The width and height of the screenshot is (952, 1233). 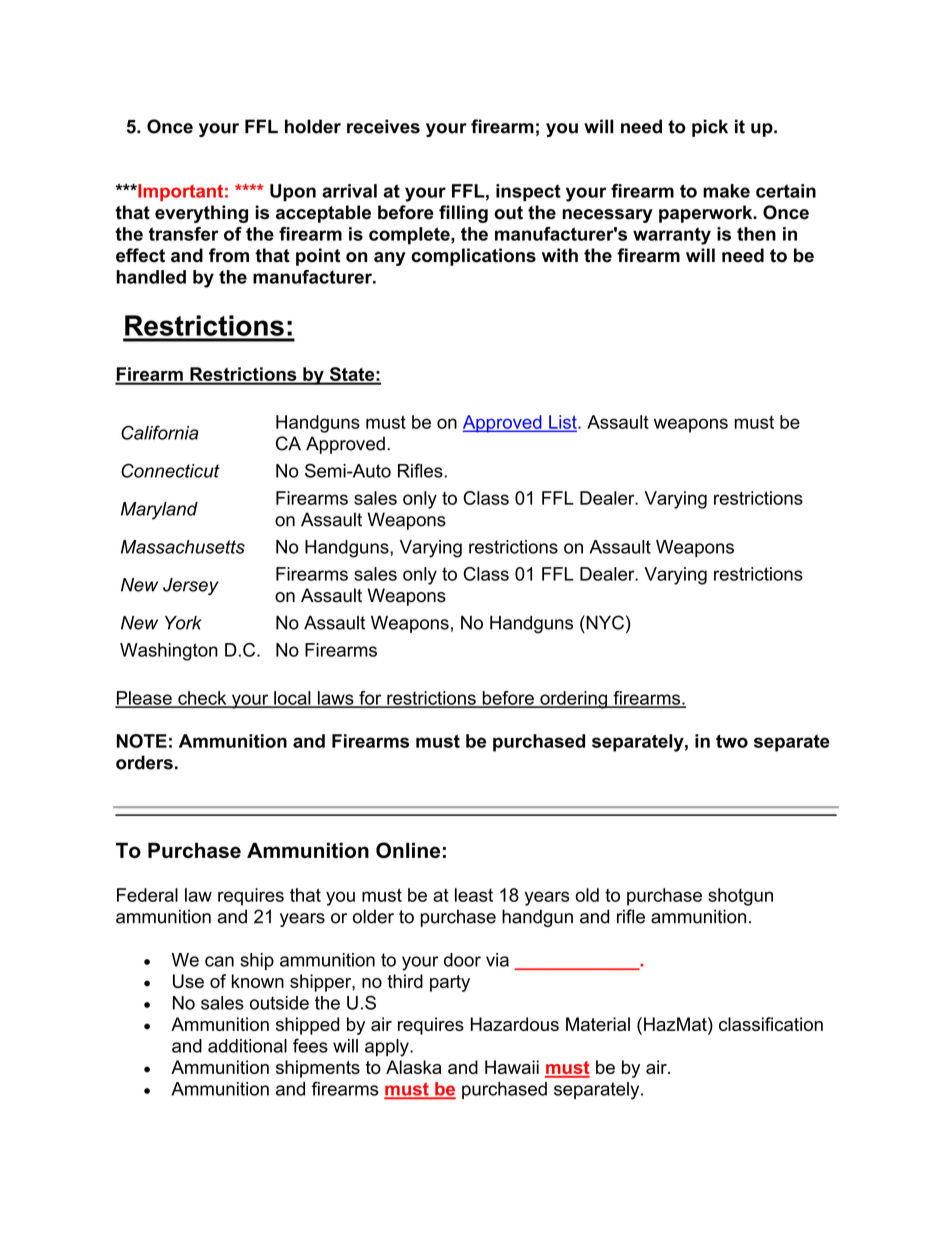 I want to click on two, so click(x=732, y=741).
